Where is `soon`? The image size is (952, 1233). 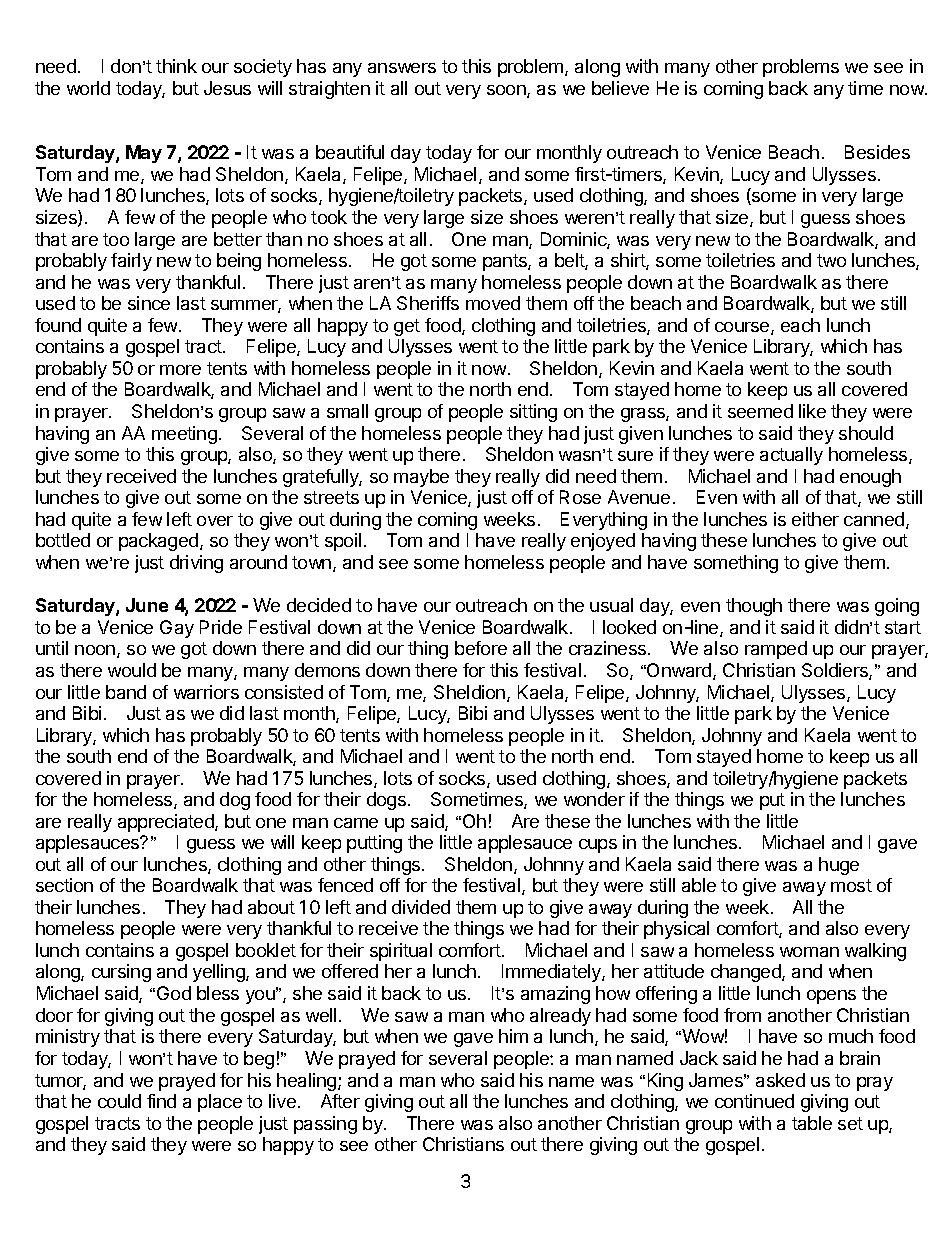 soon is located at coordinates (507, 91).
